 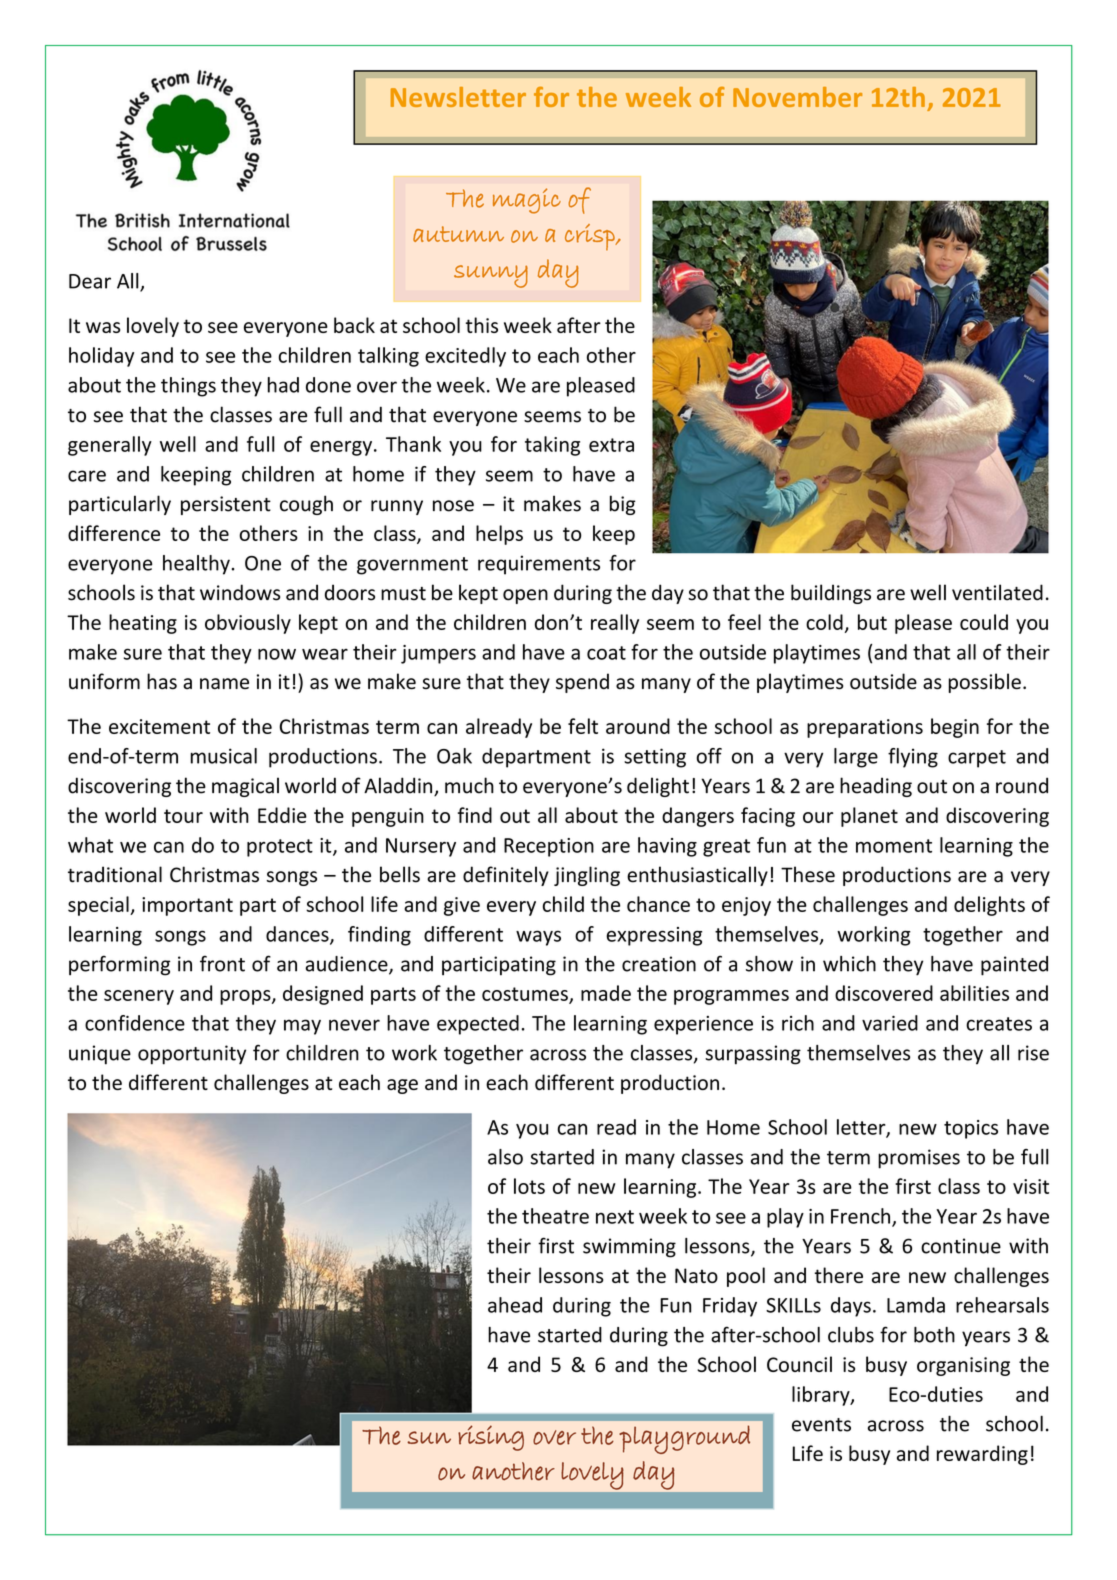 I want to click on ahead, so click(x=515, y=1305).
